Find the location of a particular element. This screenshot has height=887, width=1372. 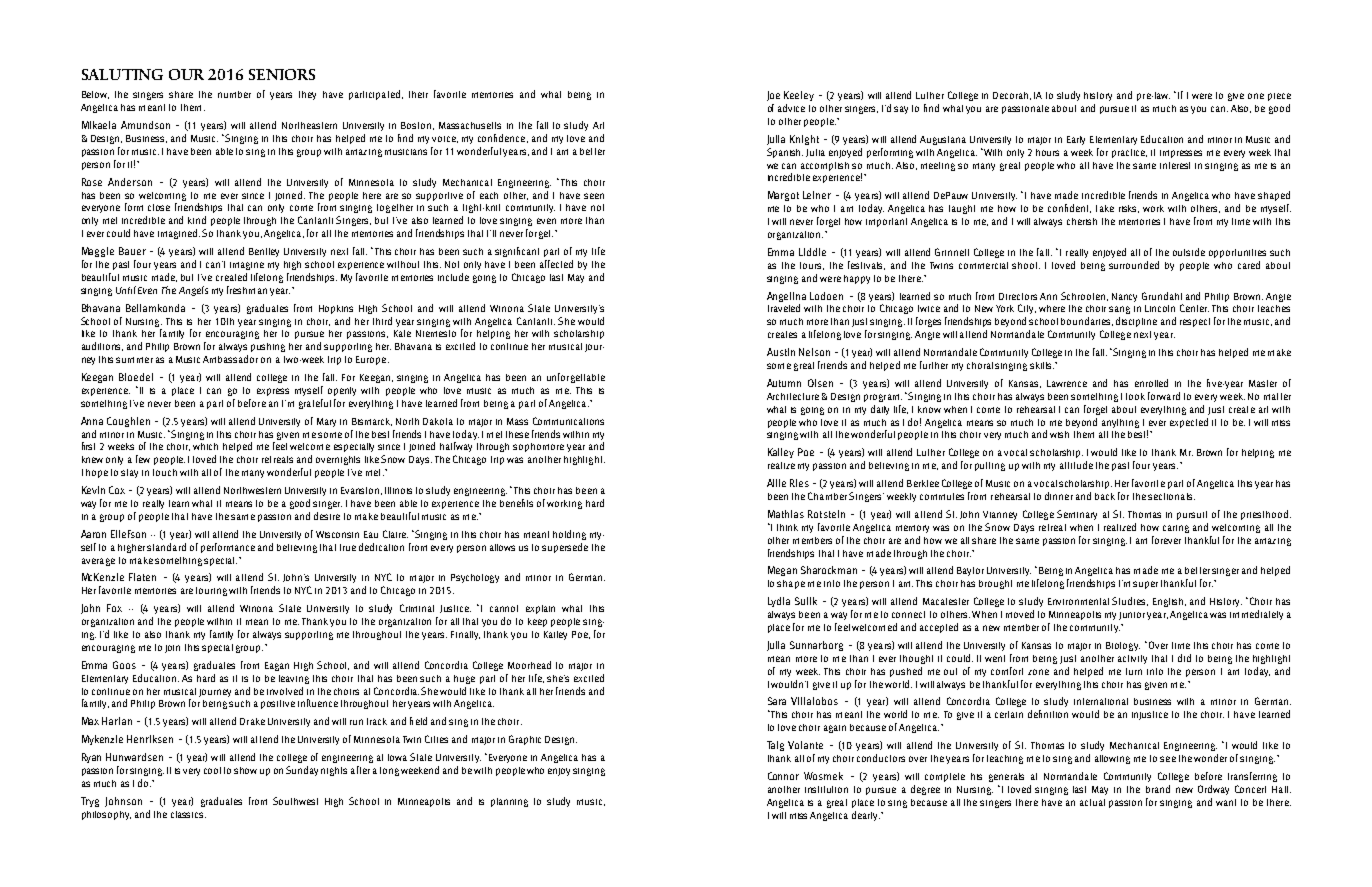

brand is located at coordinates (1158, 789).
